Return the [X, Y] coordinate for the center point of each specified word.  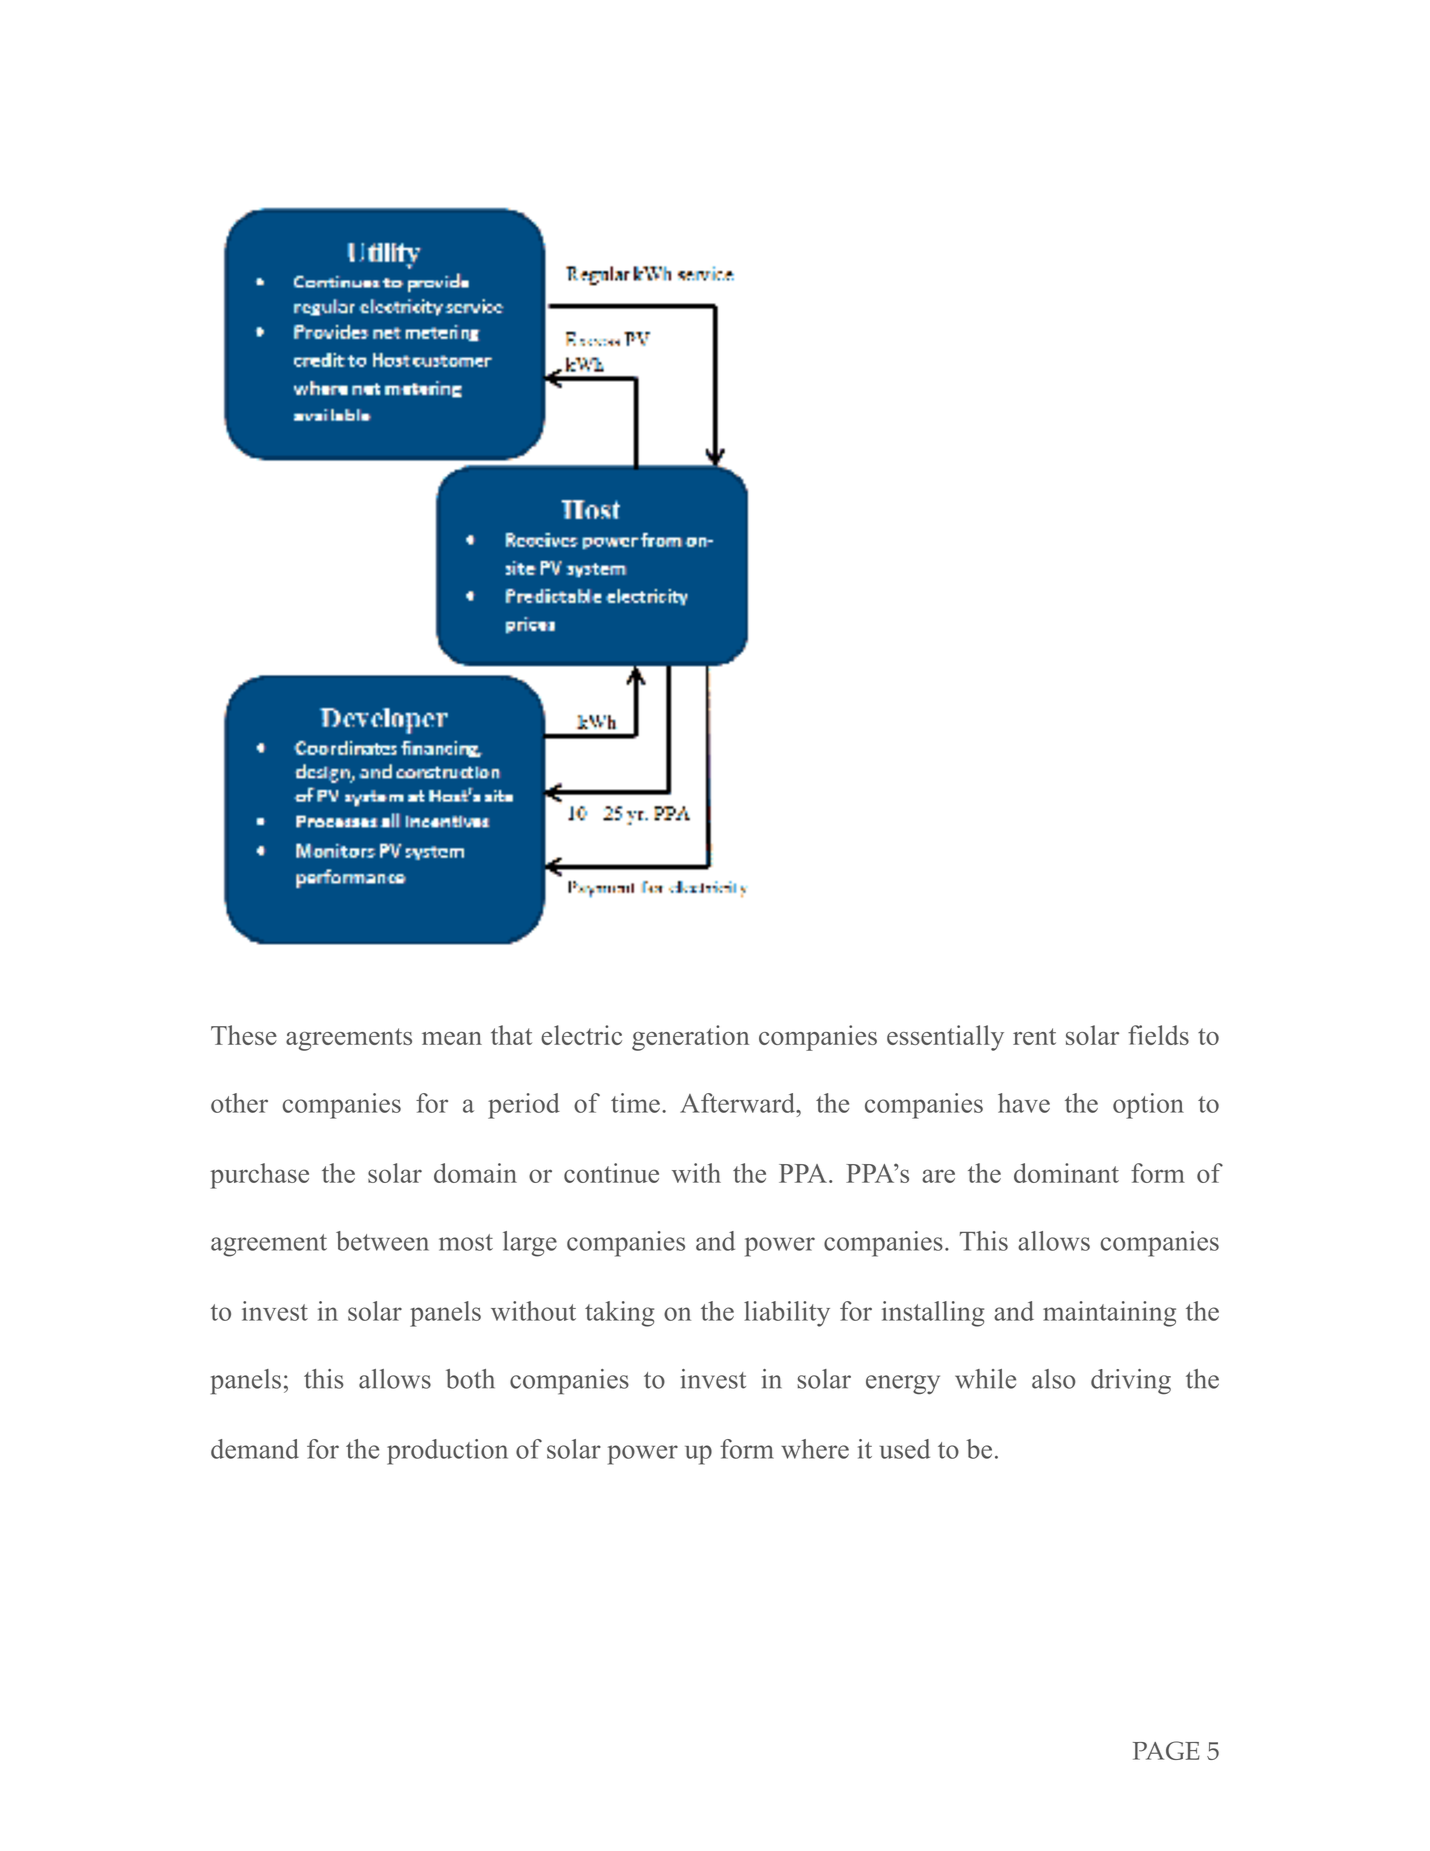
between [382, 1241]
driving [1131, 1382]
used [905, 1449]
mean [452, 1038]
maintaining [1109, 1314]
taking [619, 1314]
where [815, 1449]
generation [690, 1038]
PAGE [1166, 1750]
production [447, 1452]
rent [1034, 1036]
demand [255, 1449]
